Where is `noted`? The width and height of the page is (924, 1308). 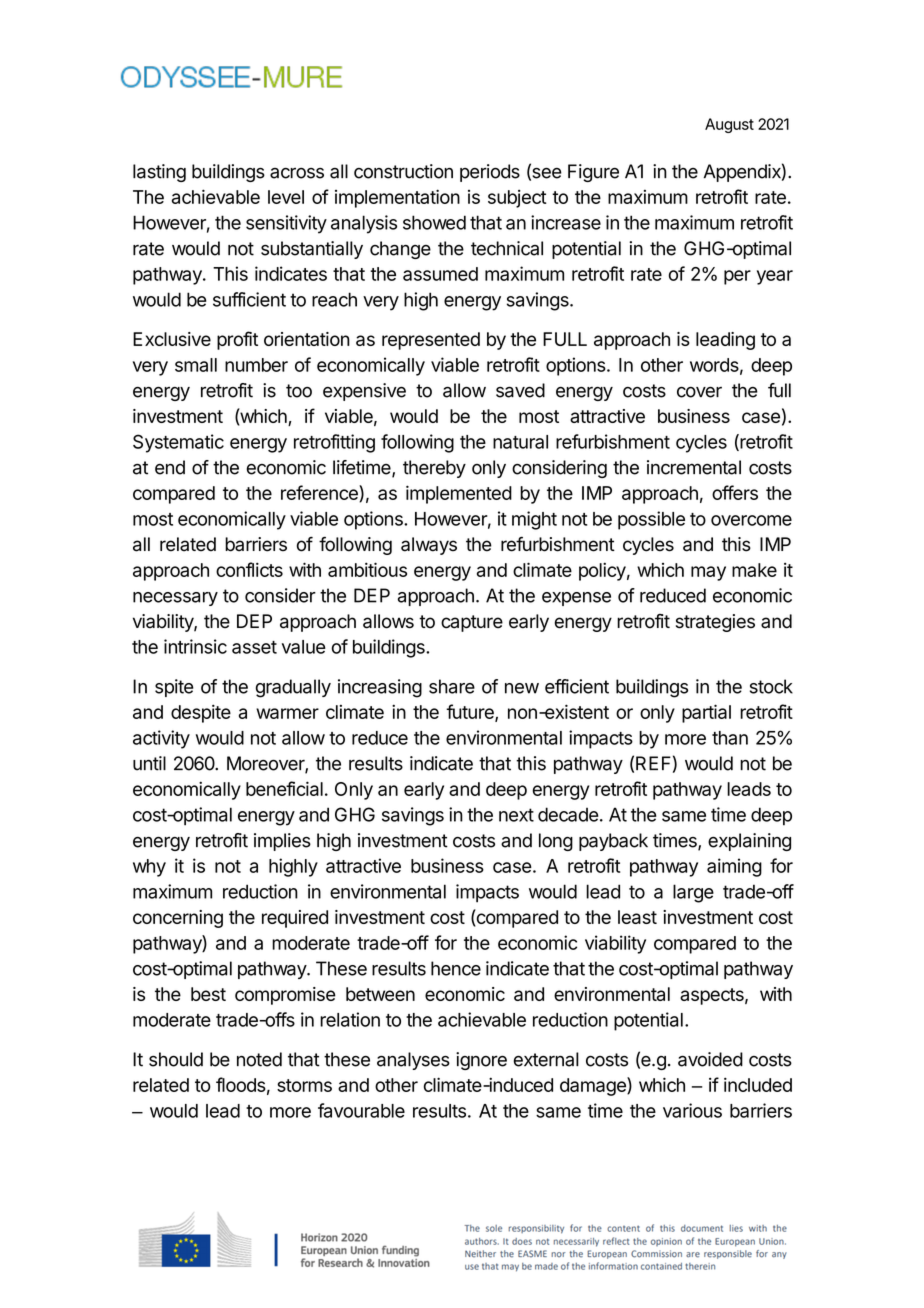
noted is located at coordinates (259, 1059).
